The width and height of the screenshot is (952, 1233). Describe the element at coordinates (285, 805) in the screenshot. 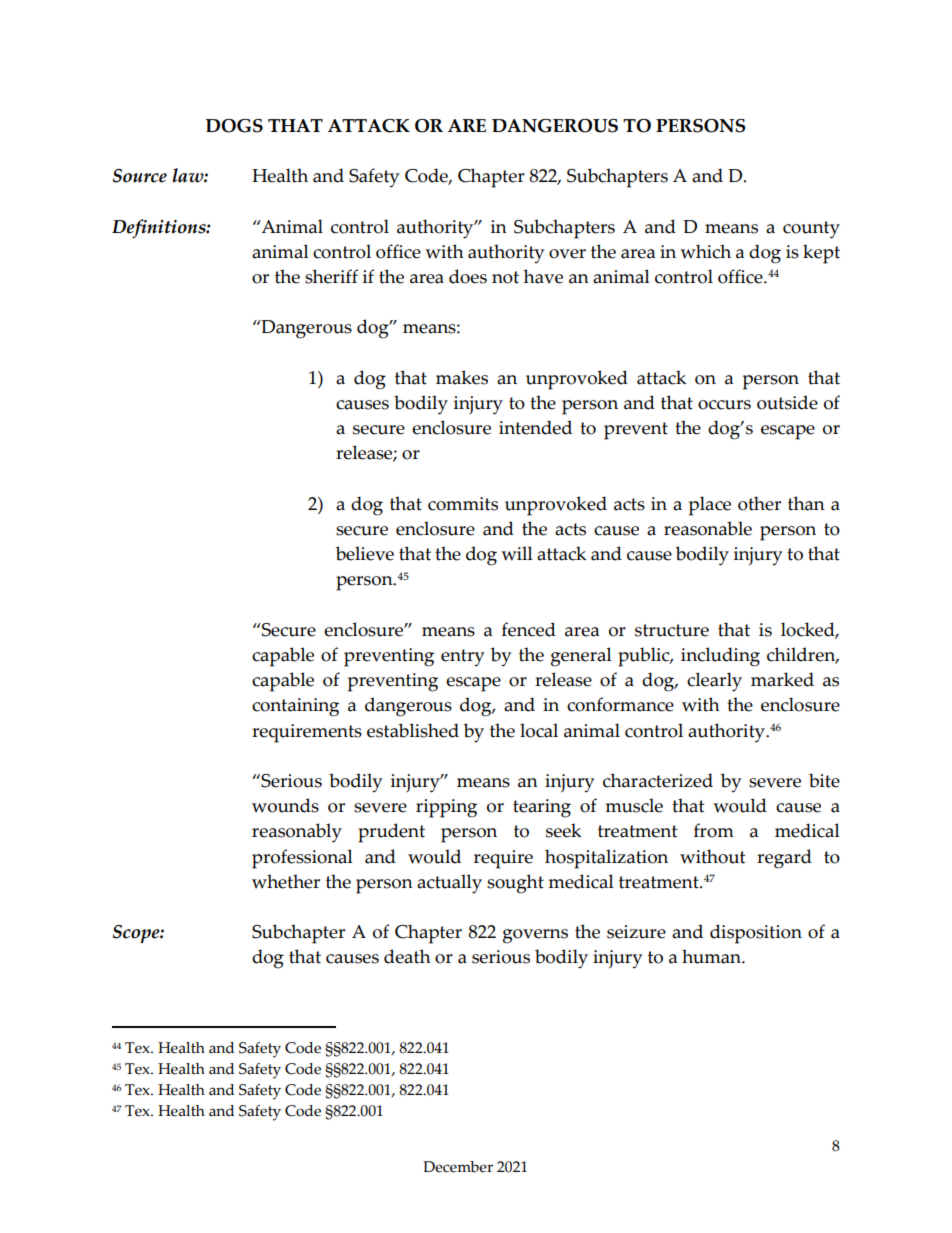

I see `wounds` at that location.
